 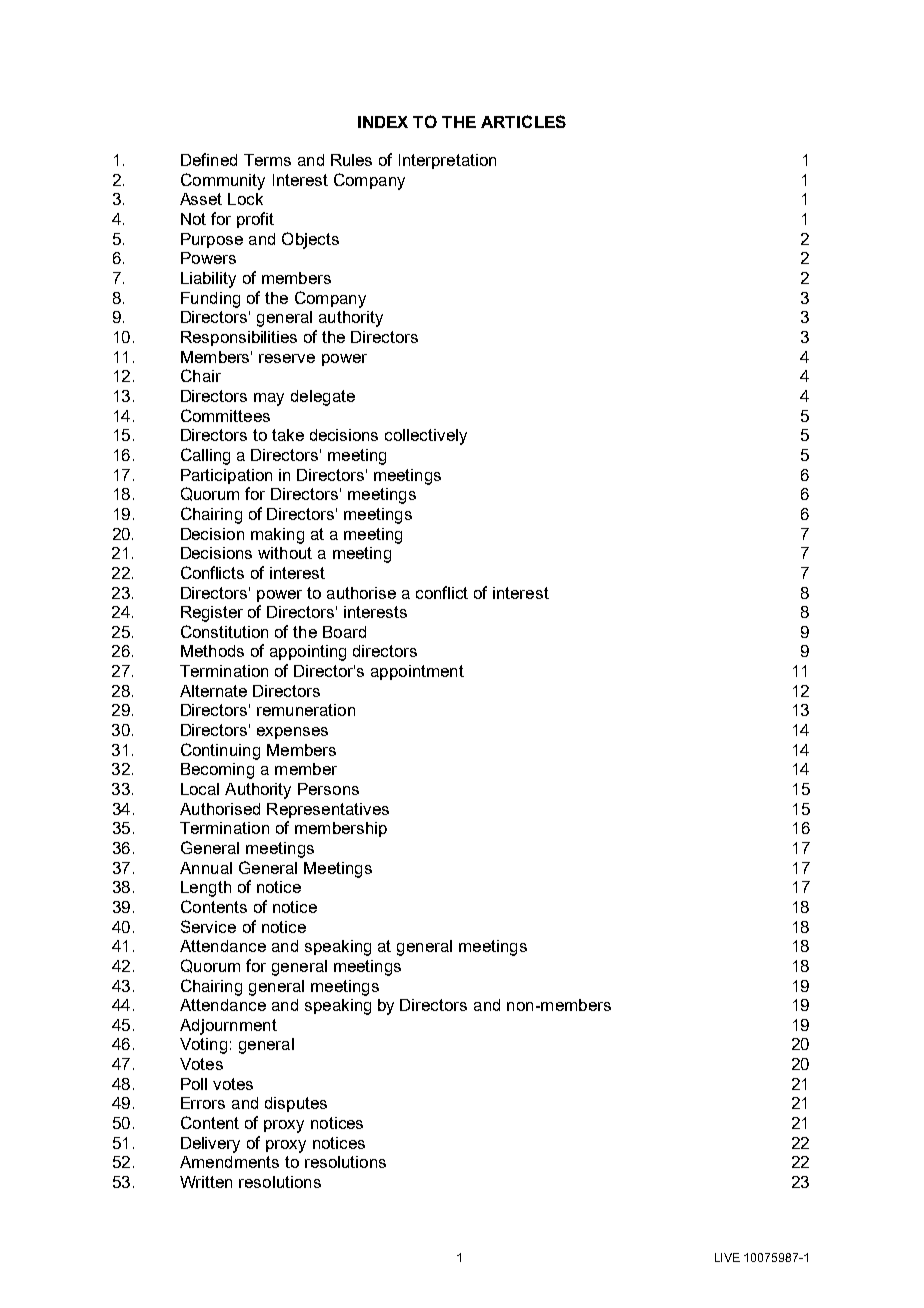 What do you see at coordinates (447, 161) in the page?
I see `Interpretation` at bounding box center [447, 161].
